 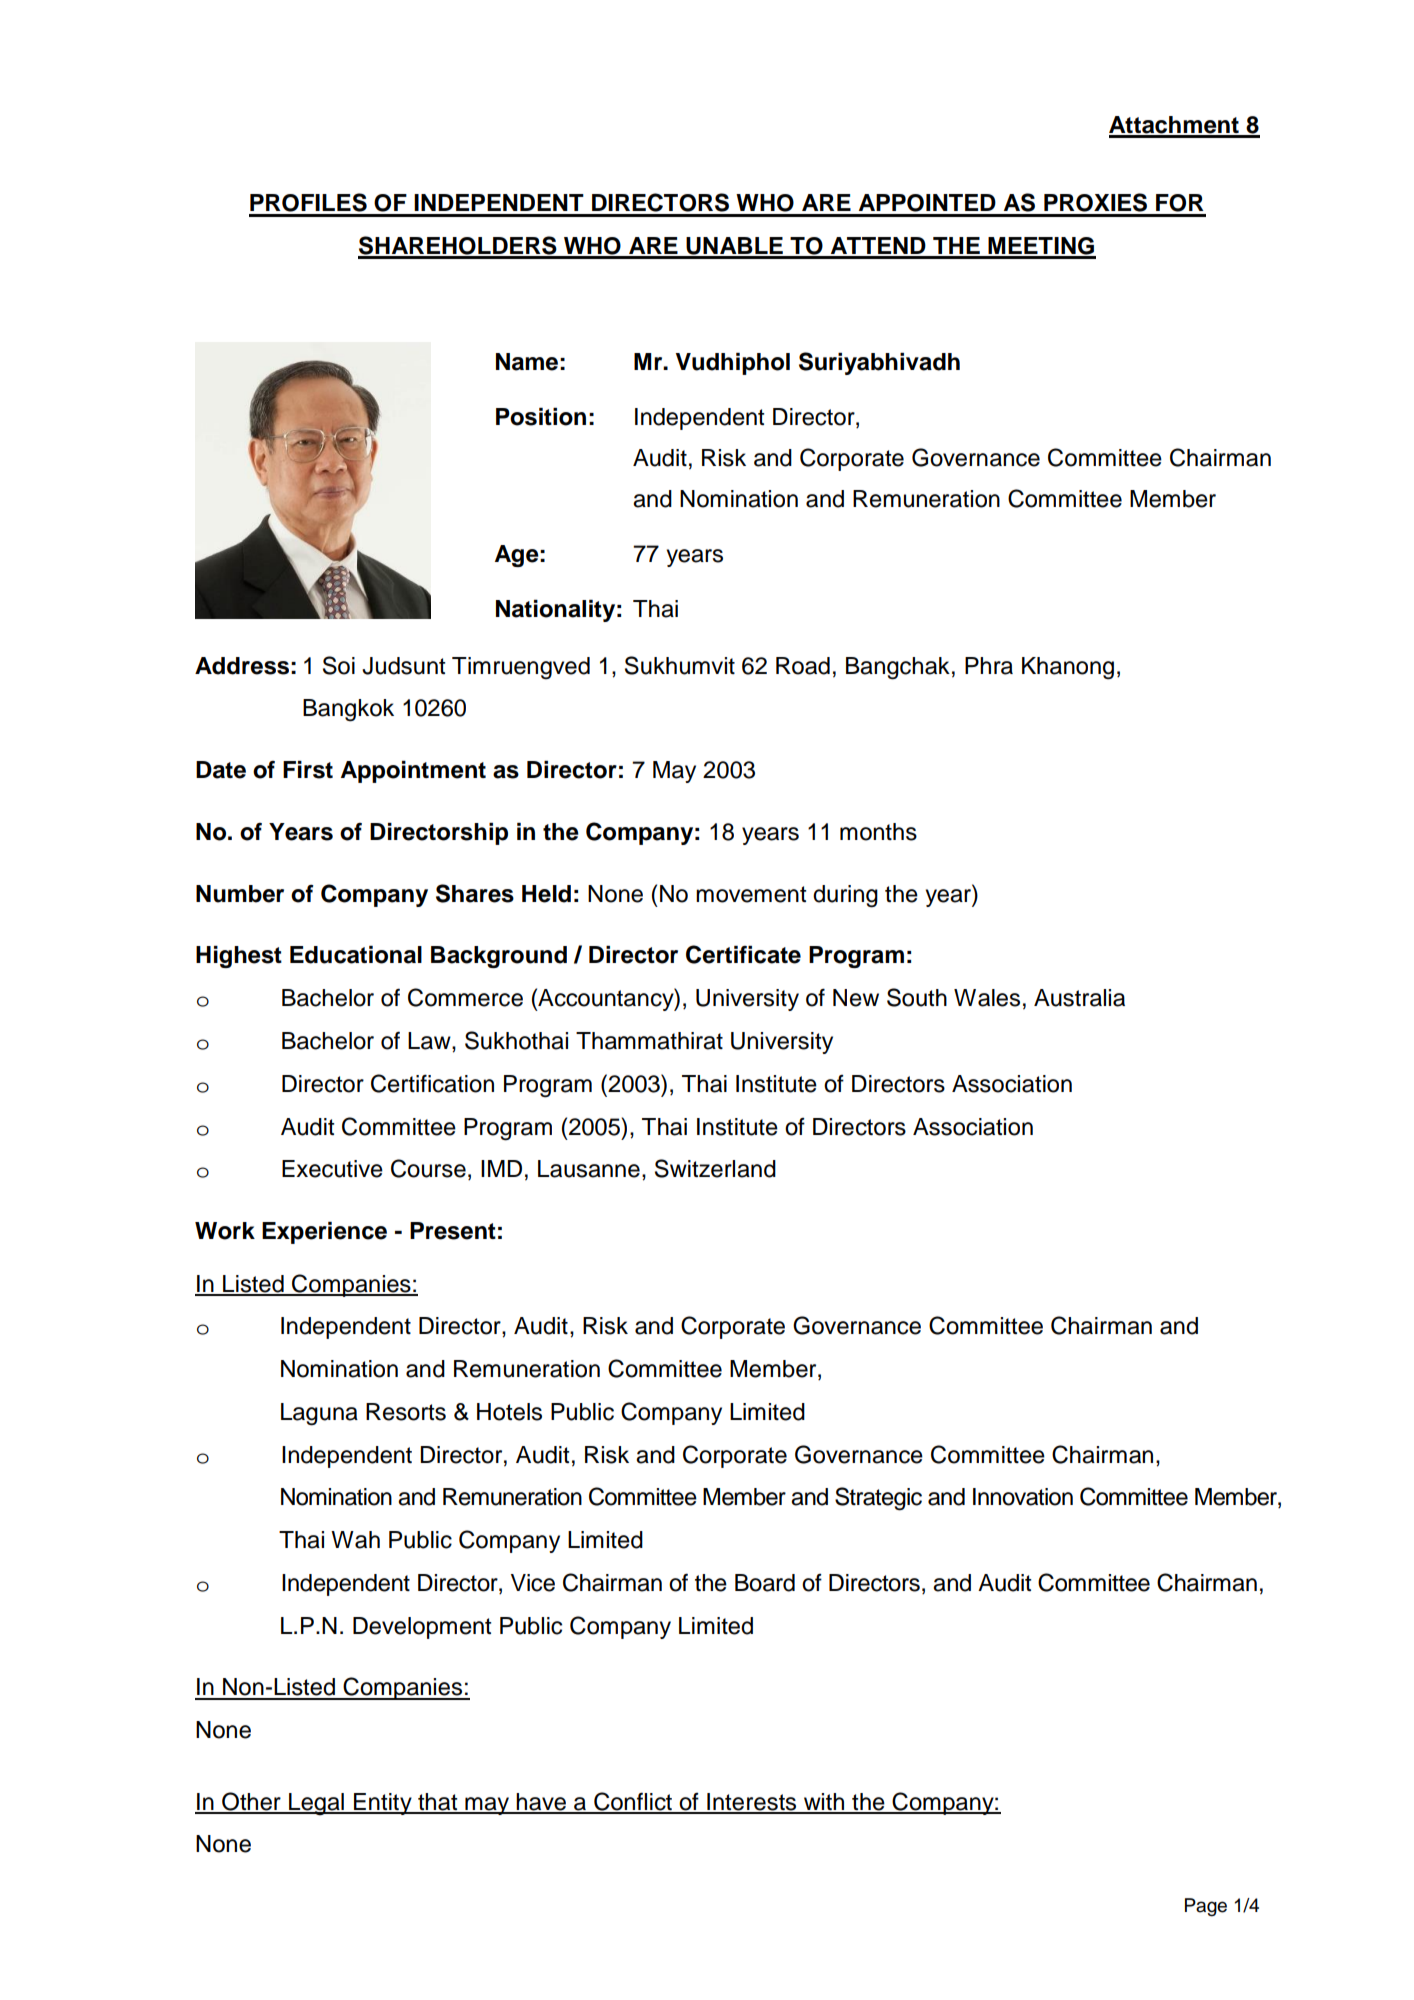 I want to click on Switzerland, so click(x=715, y=1168).
